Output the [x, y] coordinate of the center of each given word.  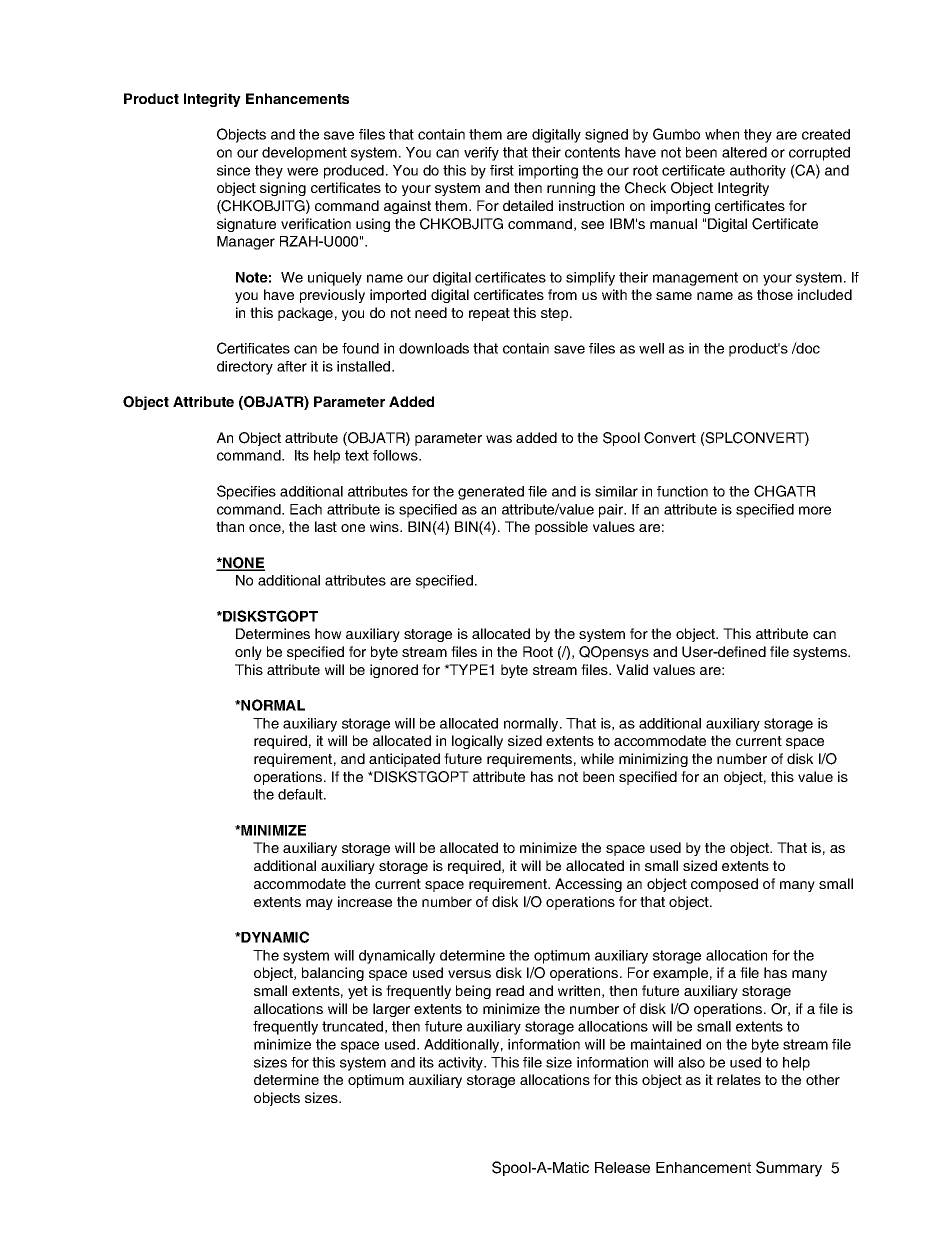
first [502, 170]
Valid [632, 669]
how [328, 633]
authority [758, 172]
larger [391, 1010]
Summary [789, 1169]
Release [622, 1167]
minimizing [653, 760]
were [302, 171]
